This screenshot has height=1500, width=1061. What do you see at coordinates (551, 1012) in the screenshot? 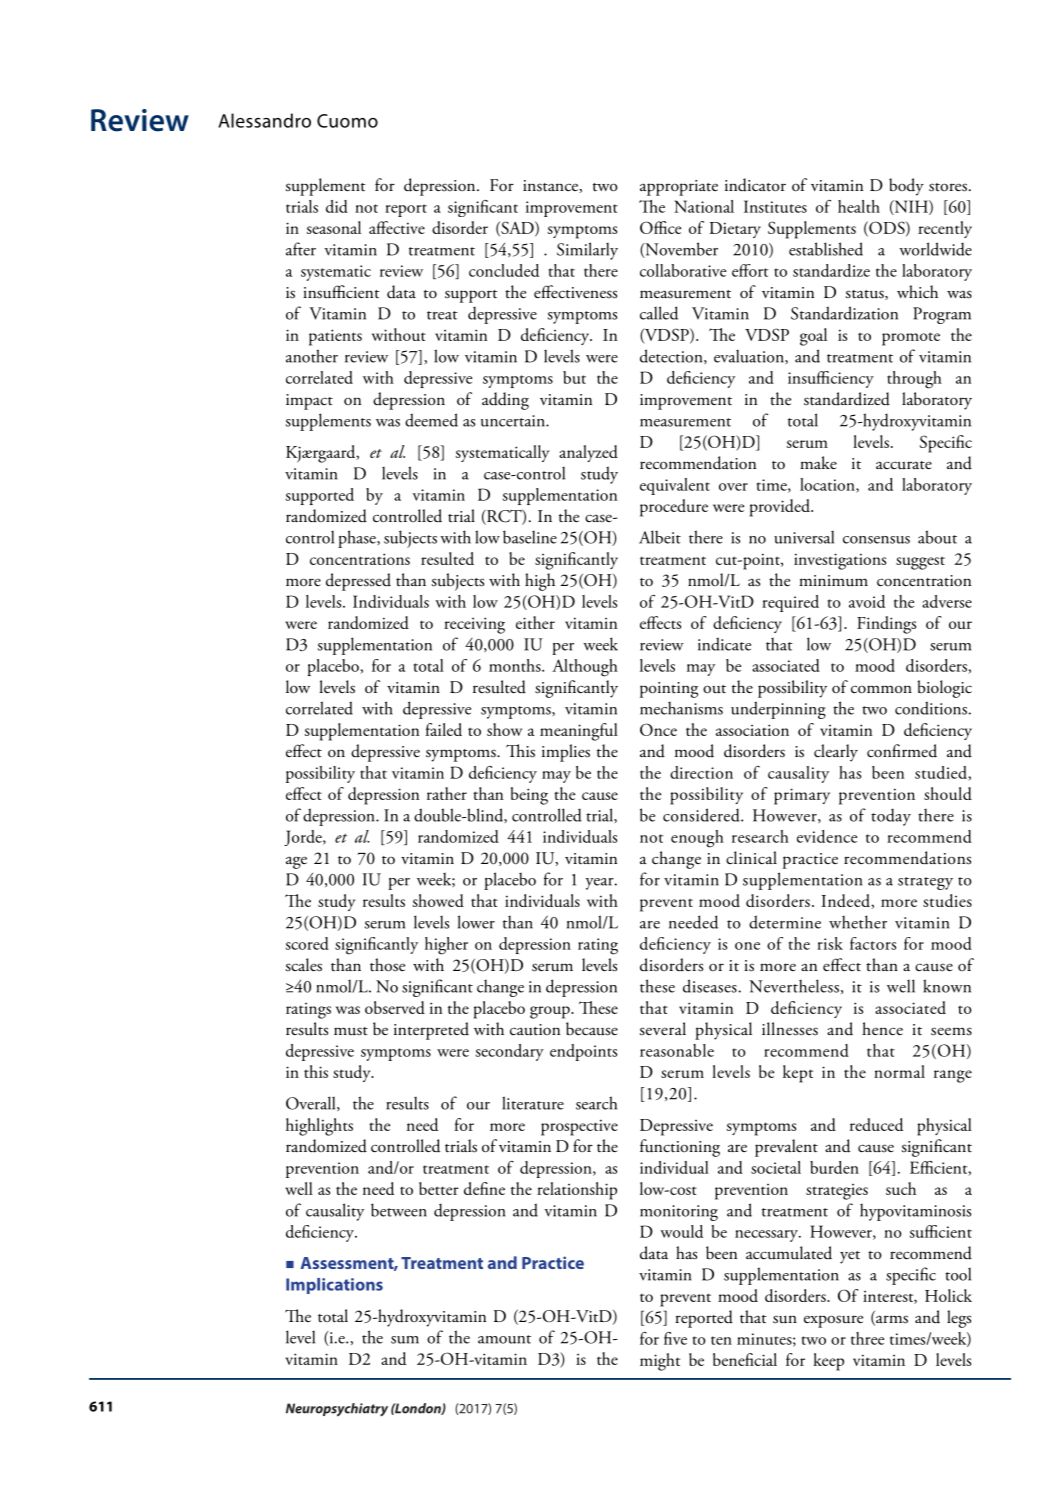
I see `group` at bounding box center [551, 1012].
